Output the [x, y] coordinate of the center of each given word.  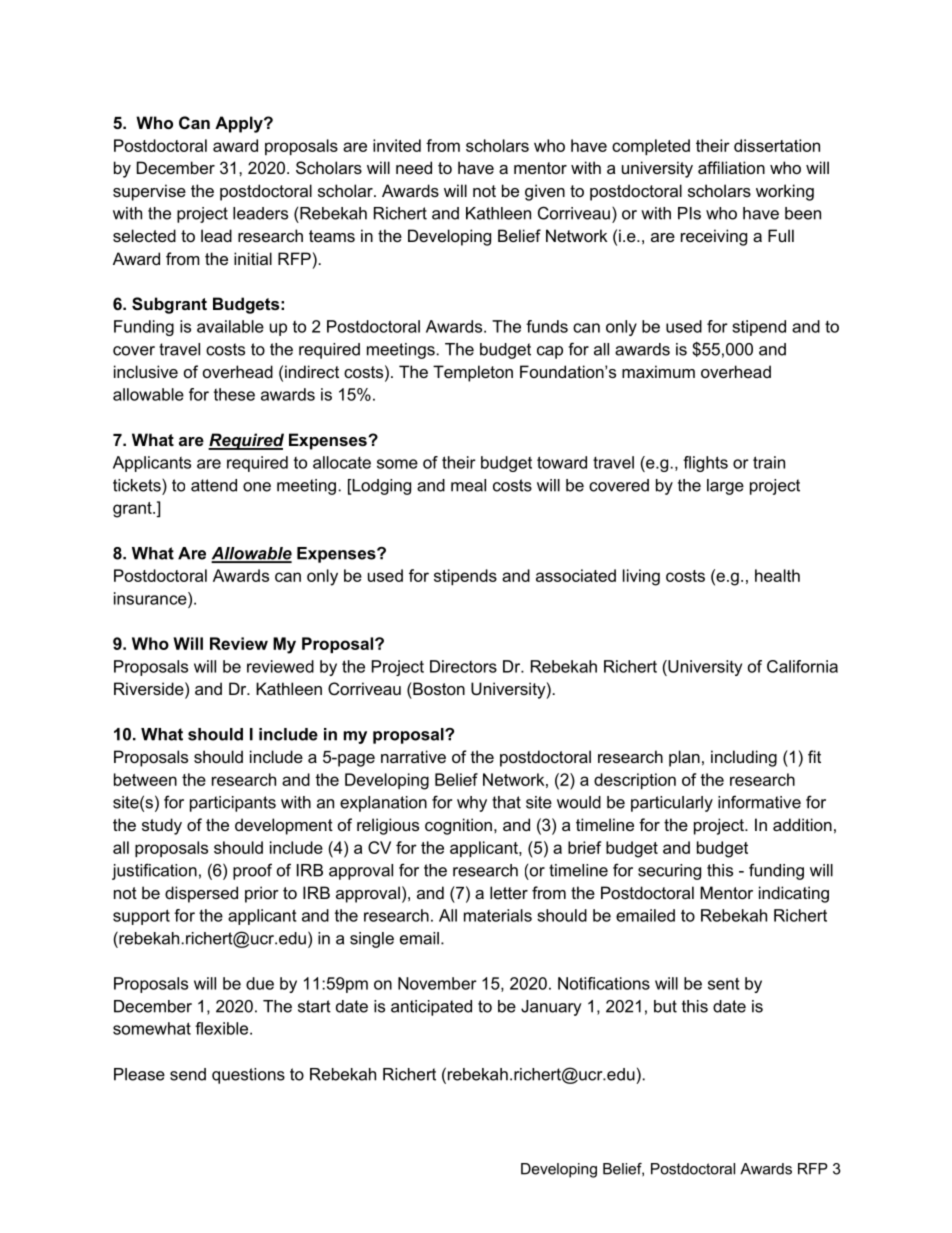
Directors [463, 666]
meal [468, 485]
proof [252, 871]
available [230, 326]
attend [214, 485]
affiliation [731, 167]
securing [669, 872]
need [414, 167]
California [802, 666]
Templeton [473, 373]
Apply [240, 124]
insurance [151, 598]
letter [509, 892]
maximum [658, 371]
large [725, 487]
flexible [223, 1028]
